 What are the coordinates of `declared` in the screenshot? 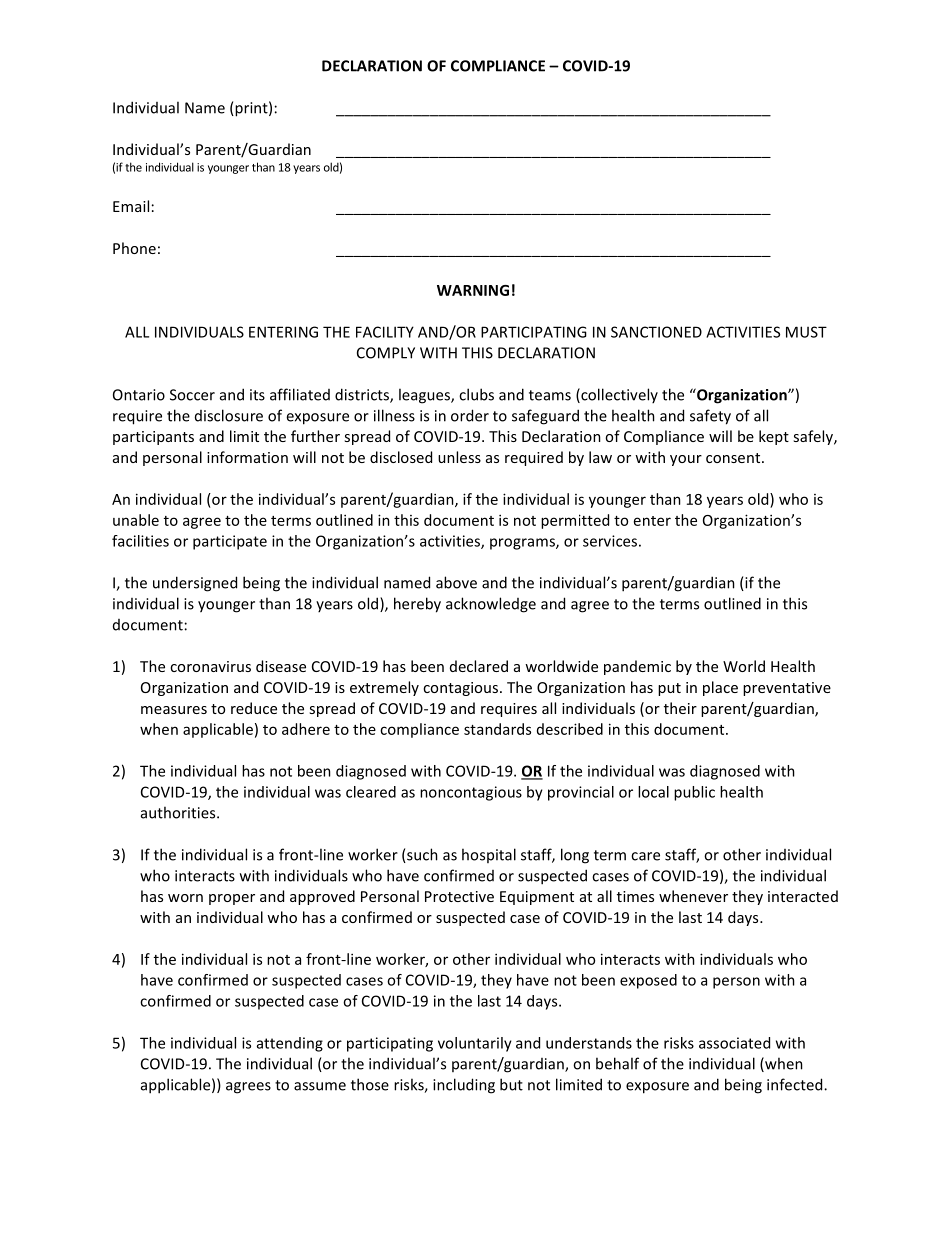 It's located at (479, 666).
